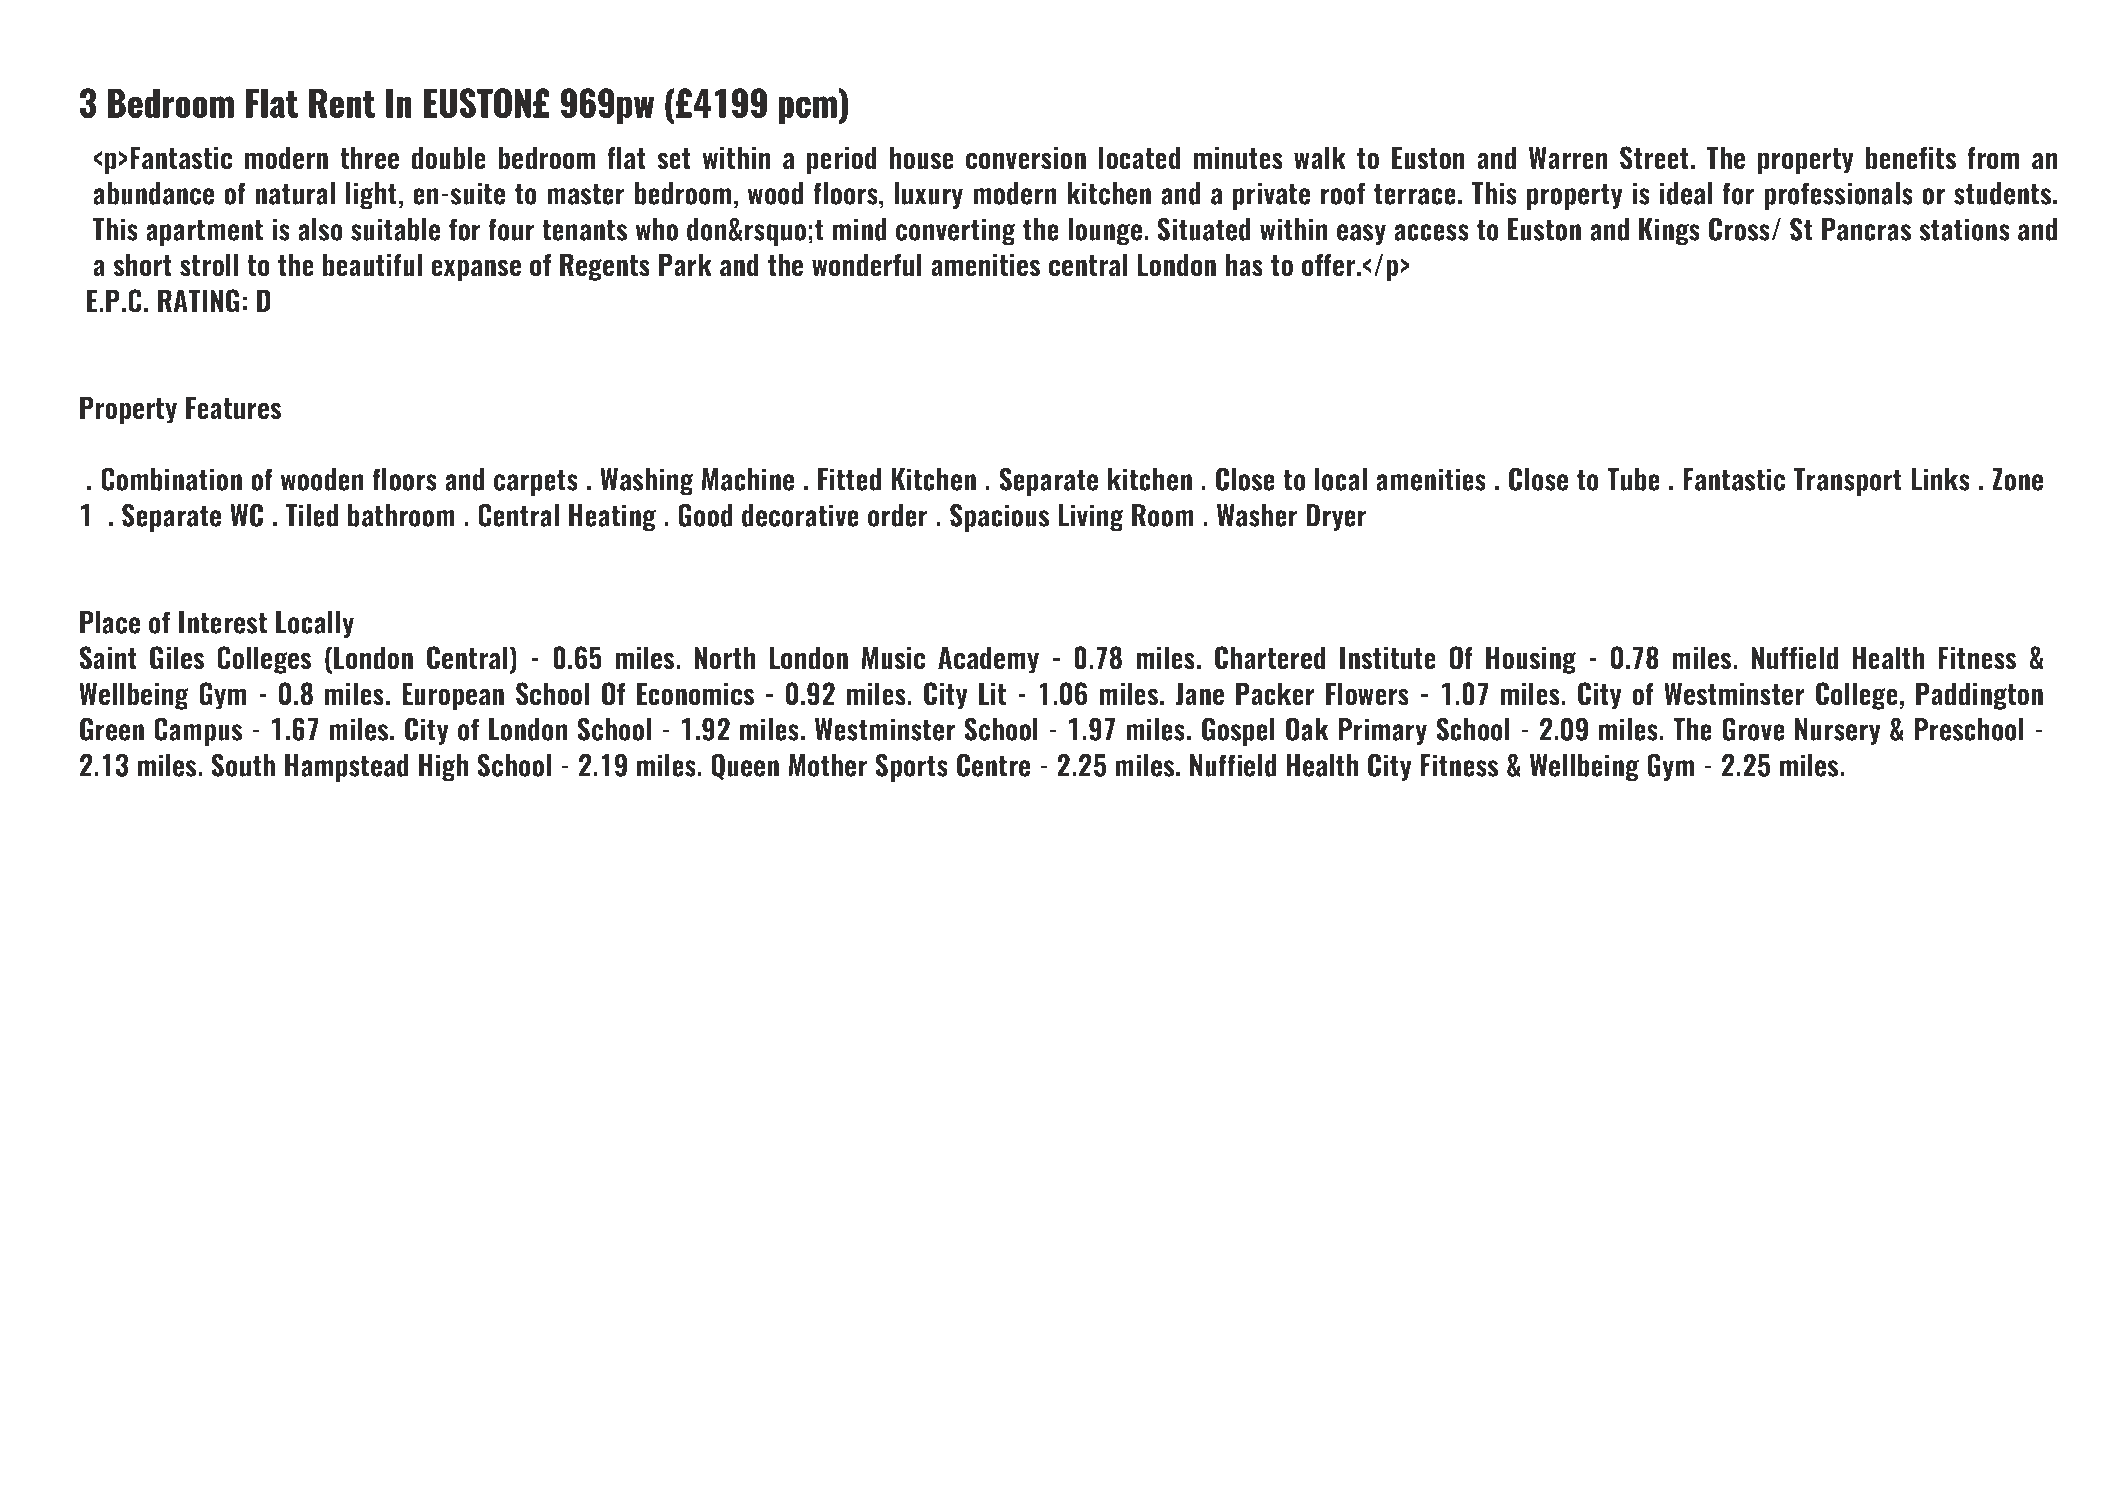  What do you see at coordinates (1026, 158) in the screenshot?
I see `conversion` at bounding box center [1026, 158].
